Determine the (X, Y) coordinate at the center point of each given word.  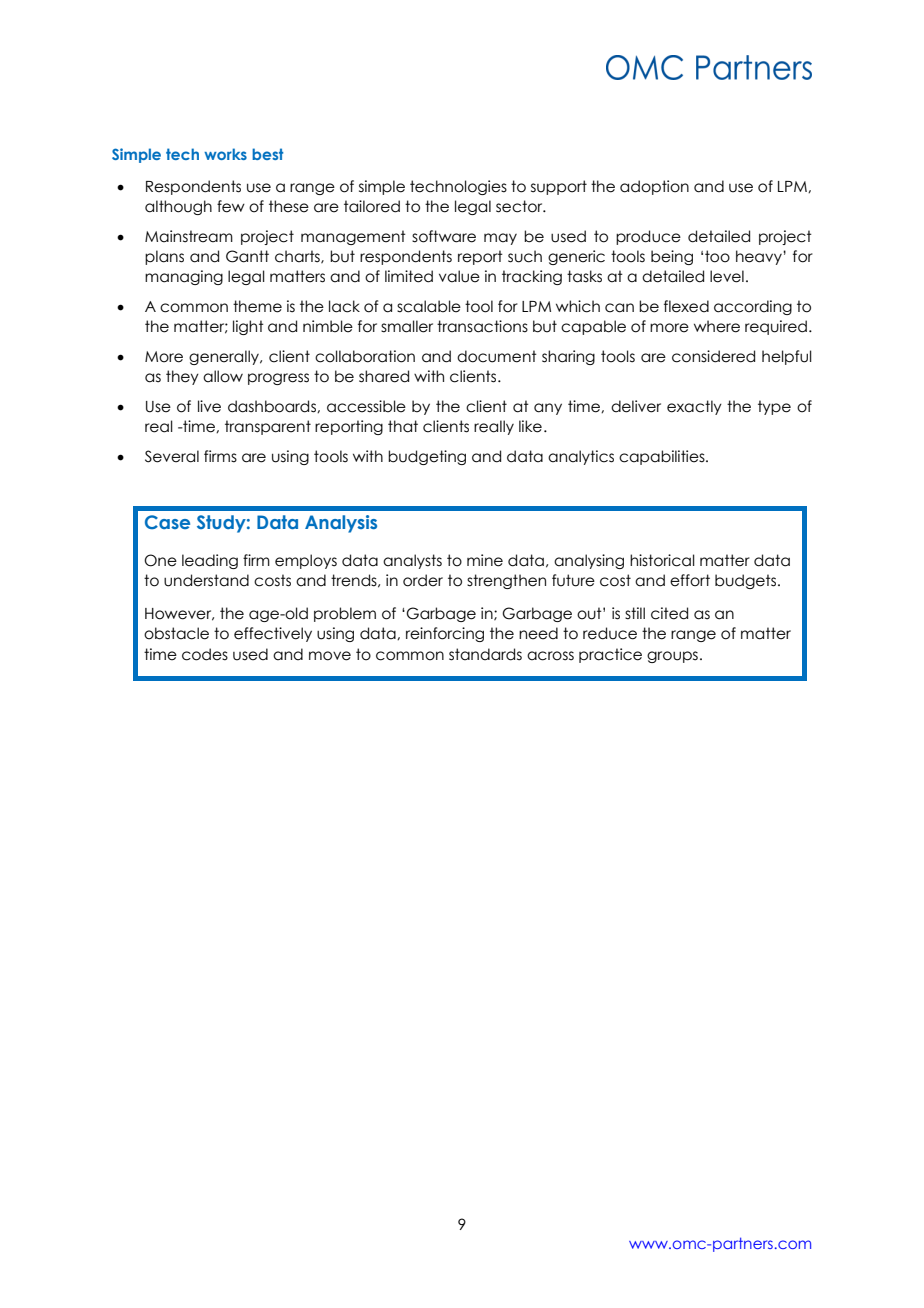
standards (485, 654)
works (225, 154)
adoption (654, 187)
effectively (273, 634)
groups (672, 657)
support (559, 187)
